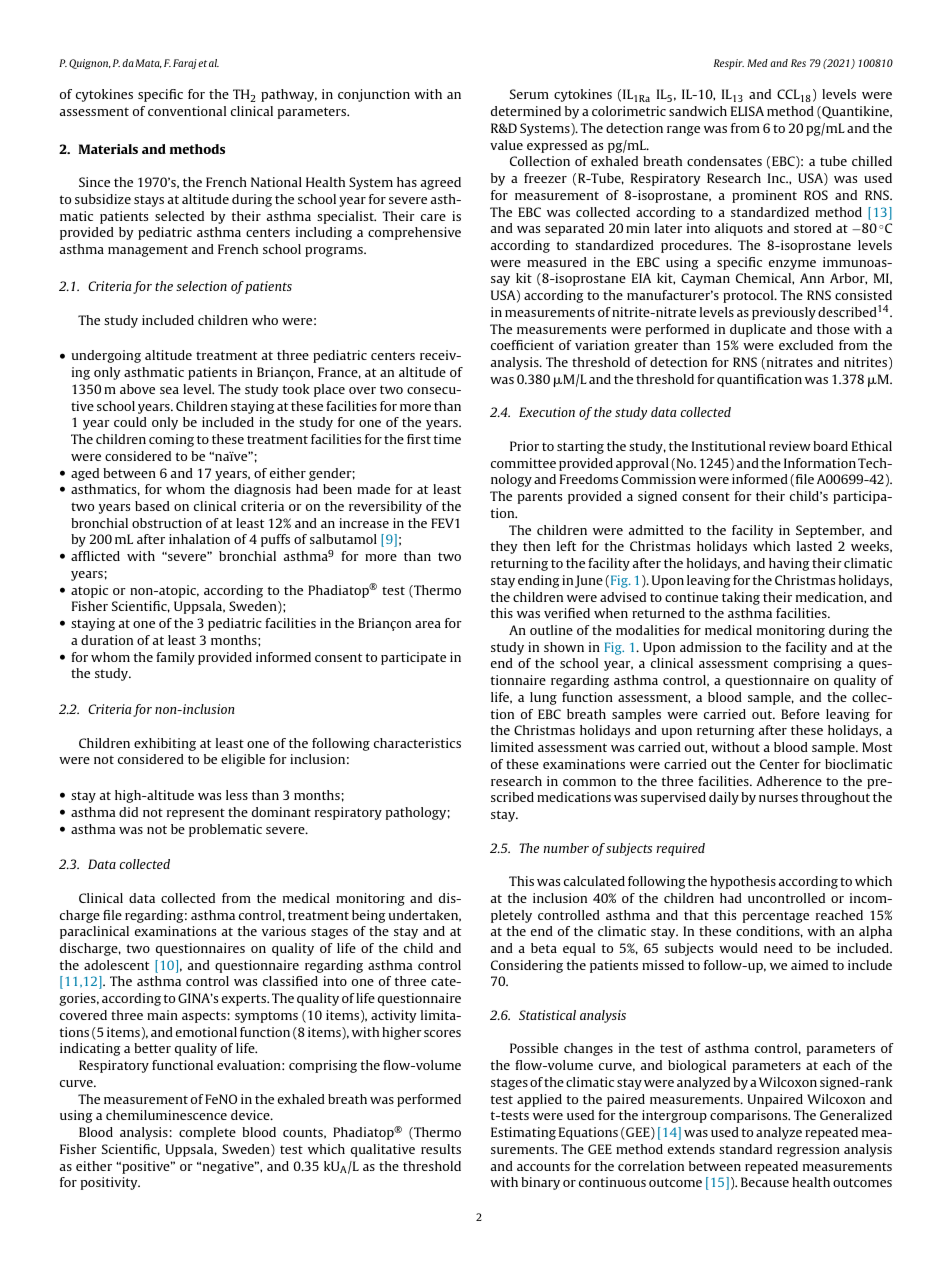 Image resolution: width=952 pixels, height=1270 pixels. Describe the element at coordinates (747, 111) in the screenshot. I see `ELISA` at that location.
